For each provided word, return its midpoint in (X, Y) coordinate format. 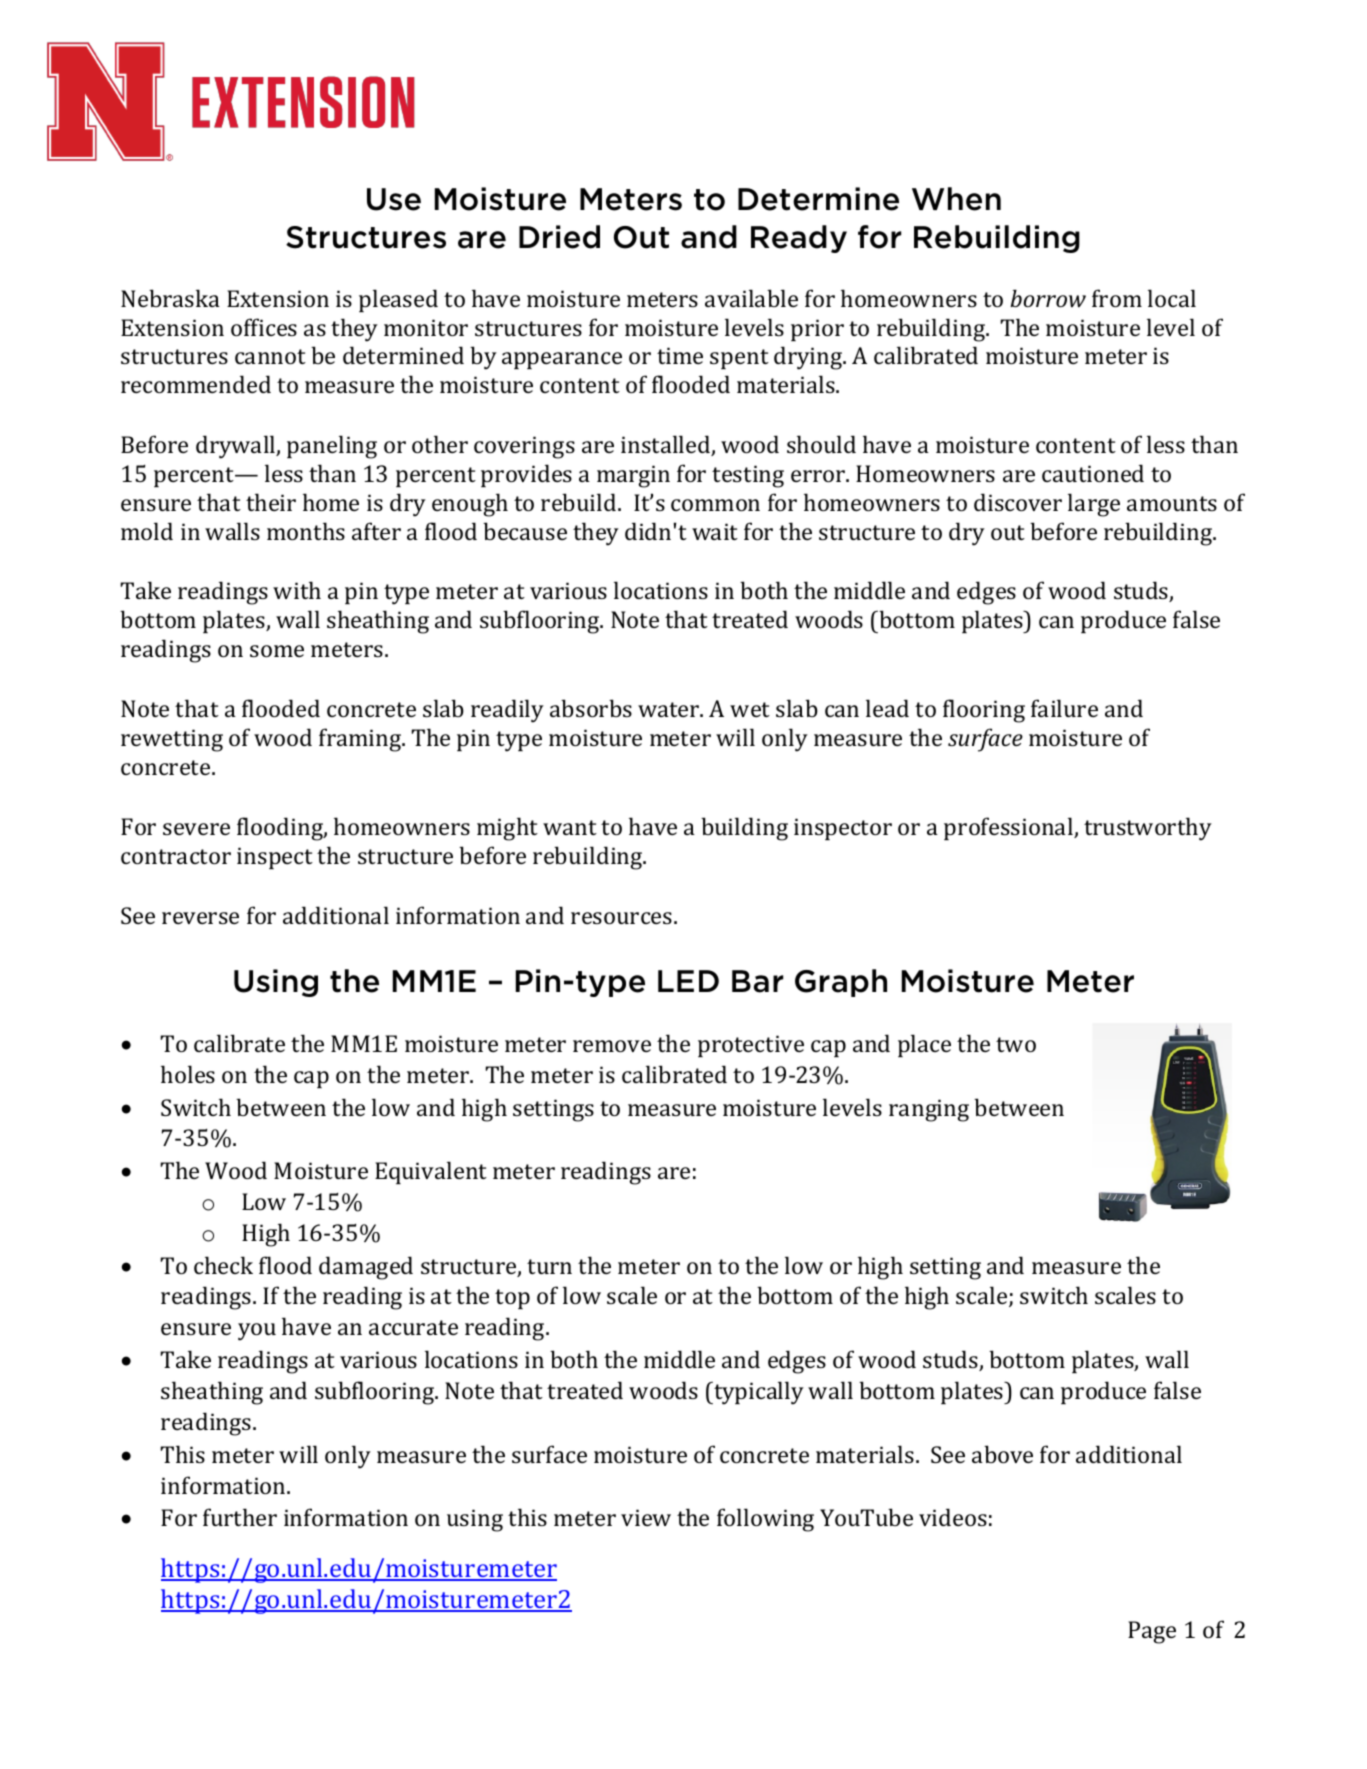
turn (549, 1266)
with (297, 590)
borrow (1048, 298)
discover (1018, 502)
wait (715, 531)
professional (1009, 828)
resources (621, 918)
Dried (559, 237)
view (646, 1517)
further (240, 1517)
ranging (929, 1110)
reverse (200, 918)
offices (264, 327)
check (223, 1265)
